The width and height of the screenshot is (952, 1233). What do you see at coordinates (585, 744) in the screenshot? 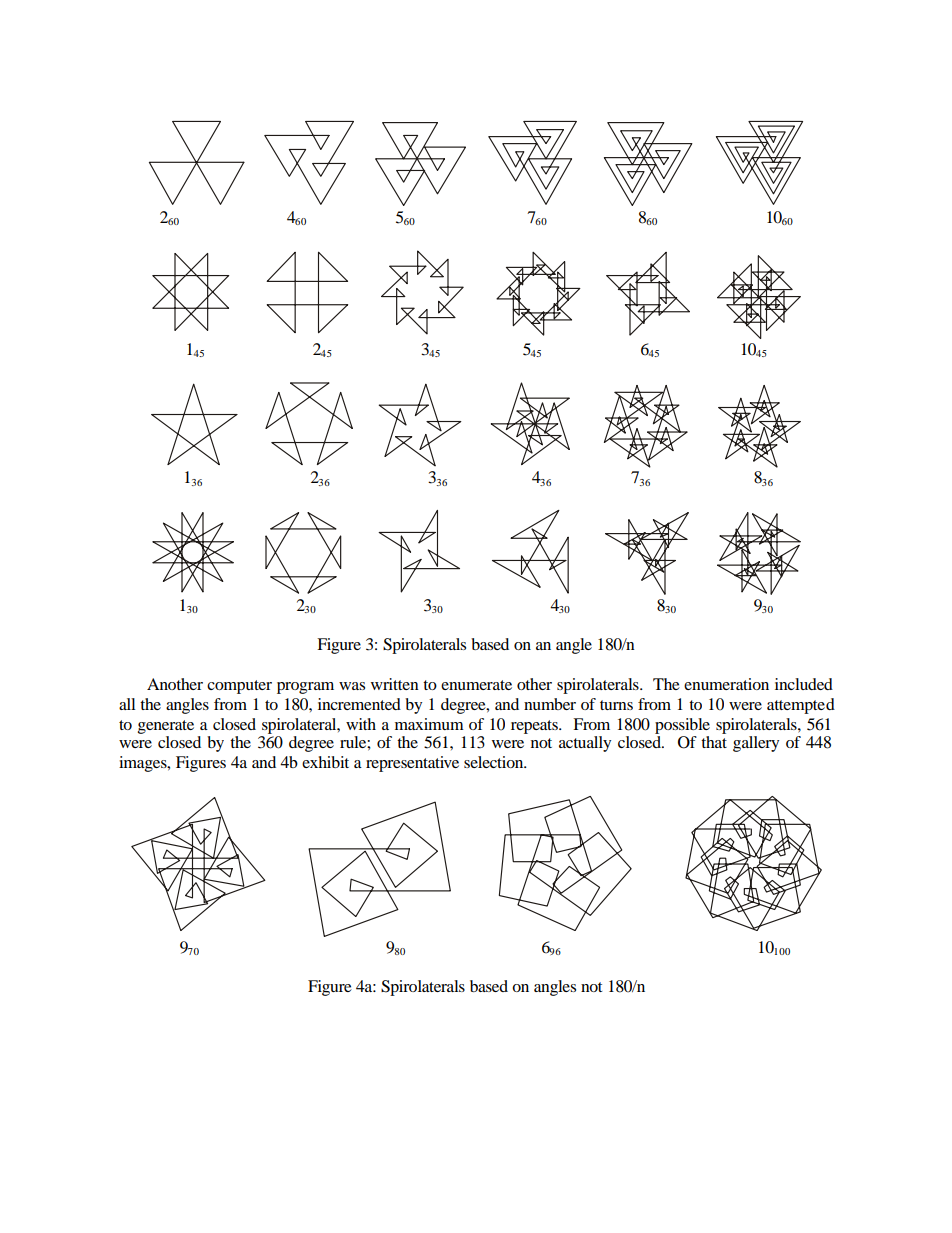
I see `actually` at bounding box center [585, 744].
